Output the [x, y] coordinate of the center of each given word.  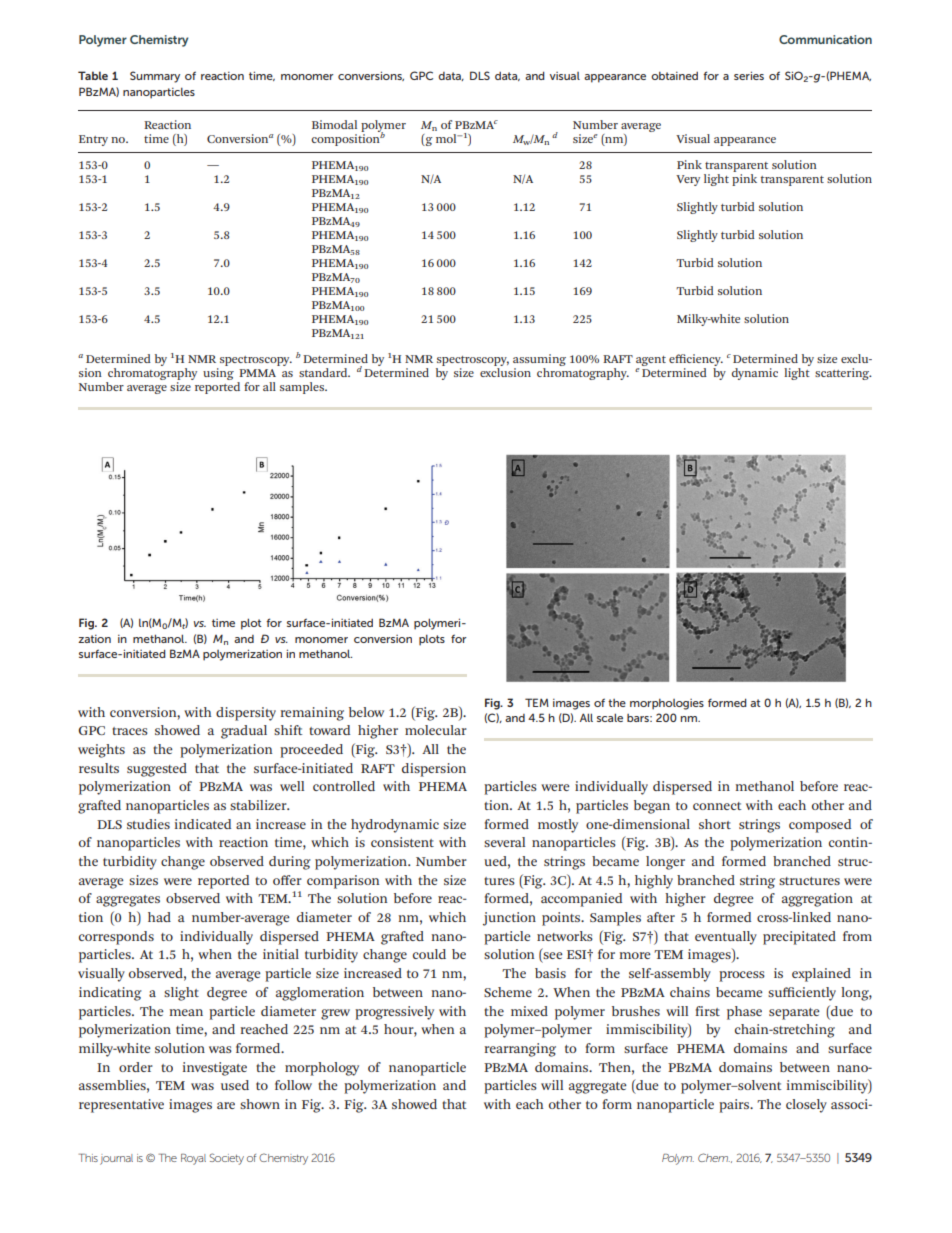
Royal [193, 1159]
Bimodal [334, 124]
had [159, 917]
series [749, 75]
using [218, 374]
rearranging [520, 1050]
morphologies [667, 704]
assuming [539, 361]
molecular [436, 730]
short [715, 824]
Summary [155, 77]
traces [130, 731]
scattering [843, 374]
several [504, 842]
